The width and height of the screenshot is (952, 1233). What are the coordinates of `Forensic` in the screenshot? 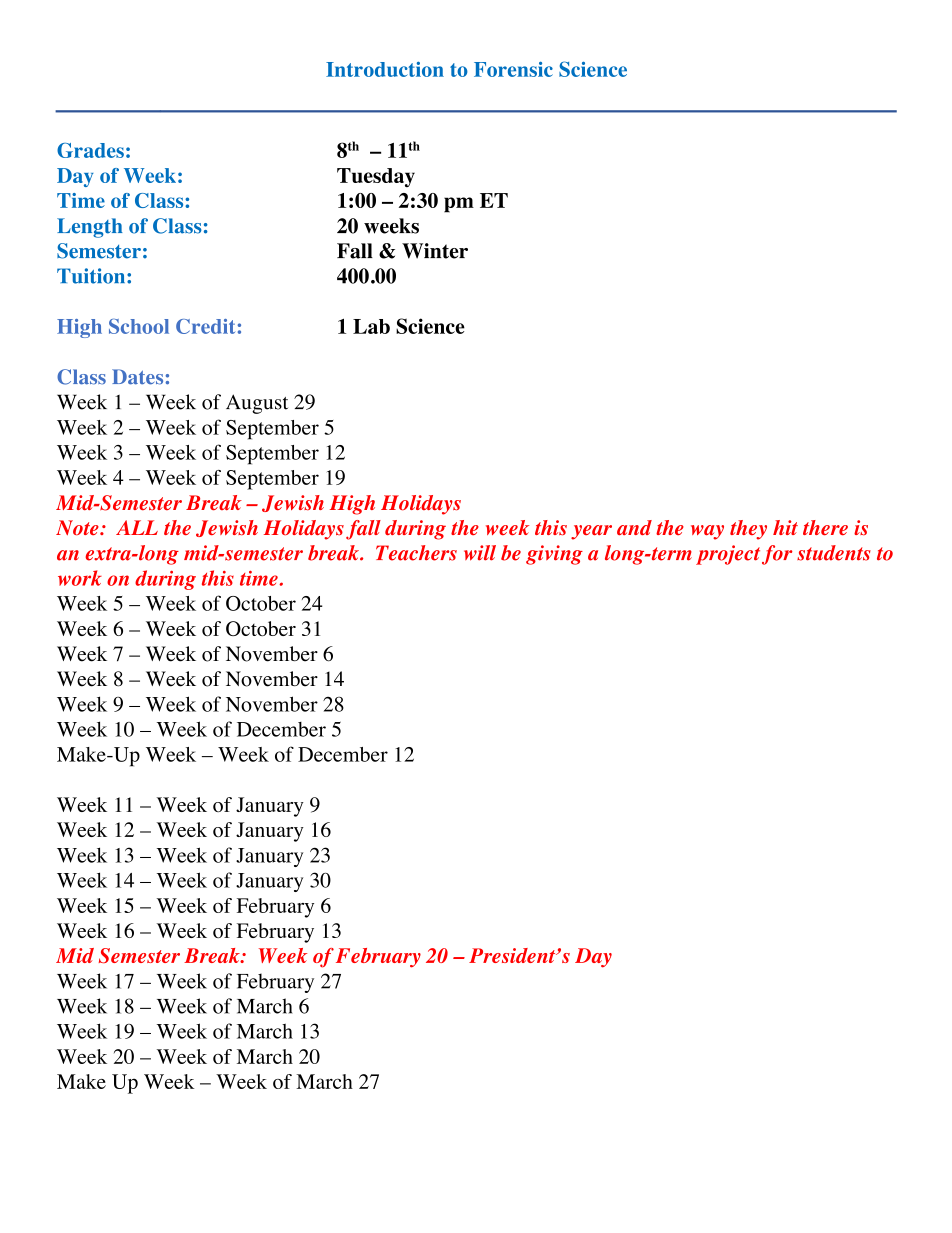 It's located at (513, 69).
